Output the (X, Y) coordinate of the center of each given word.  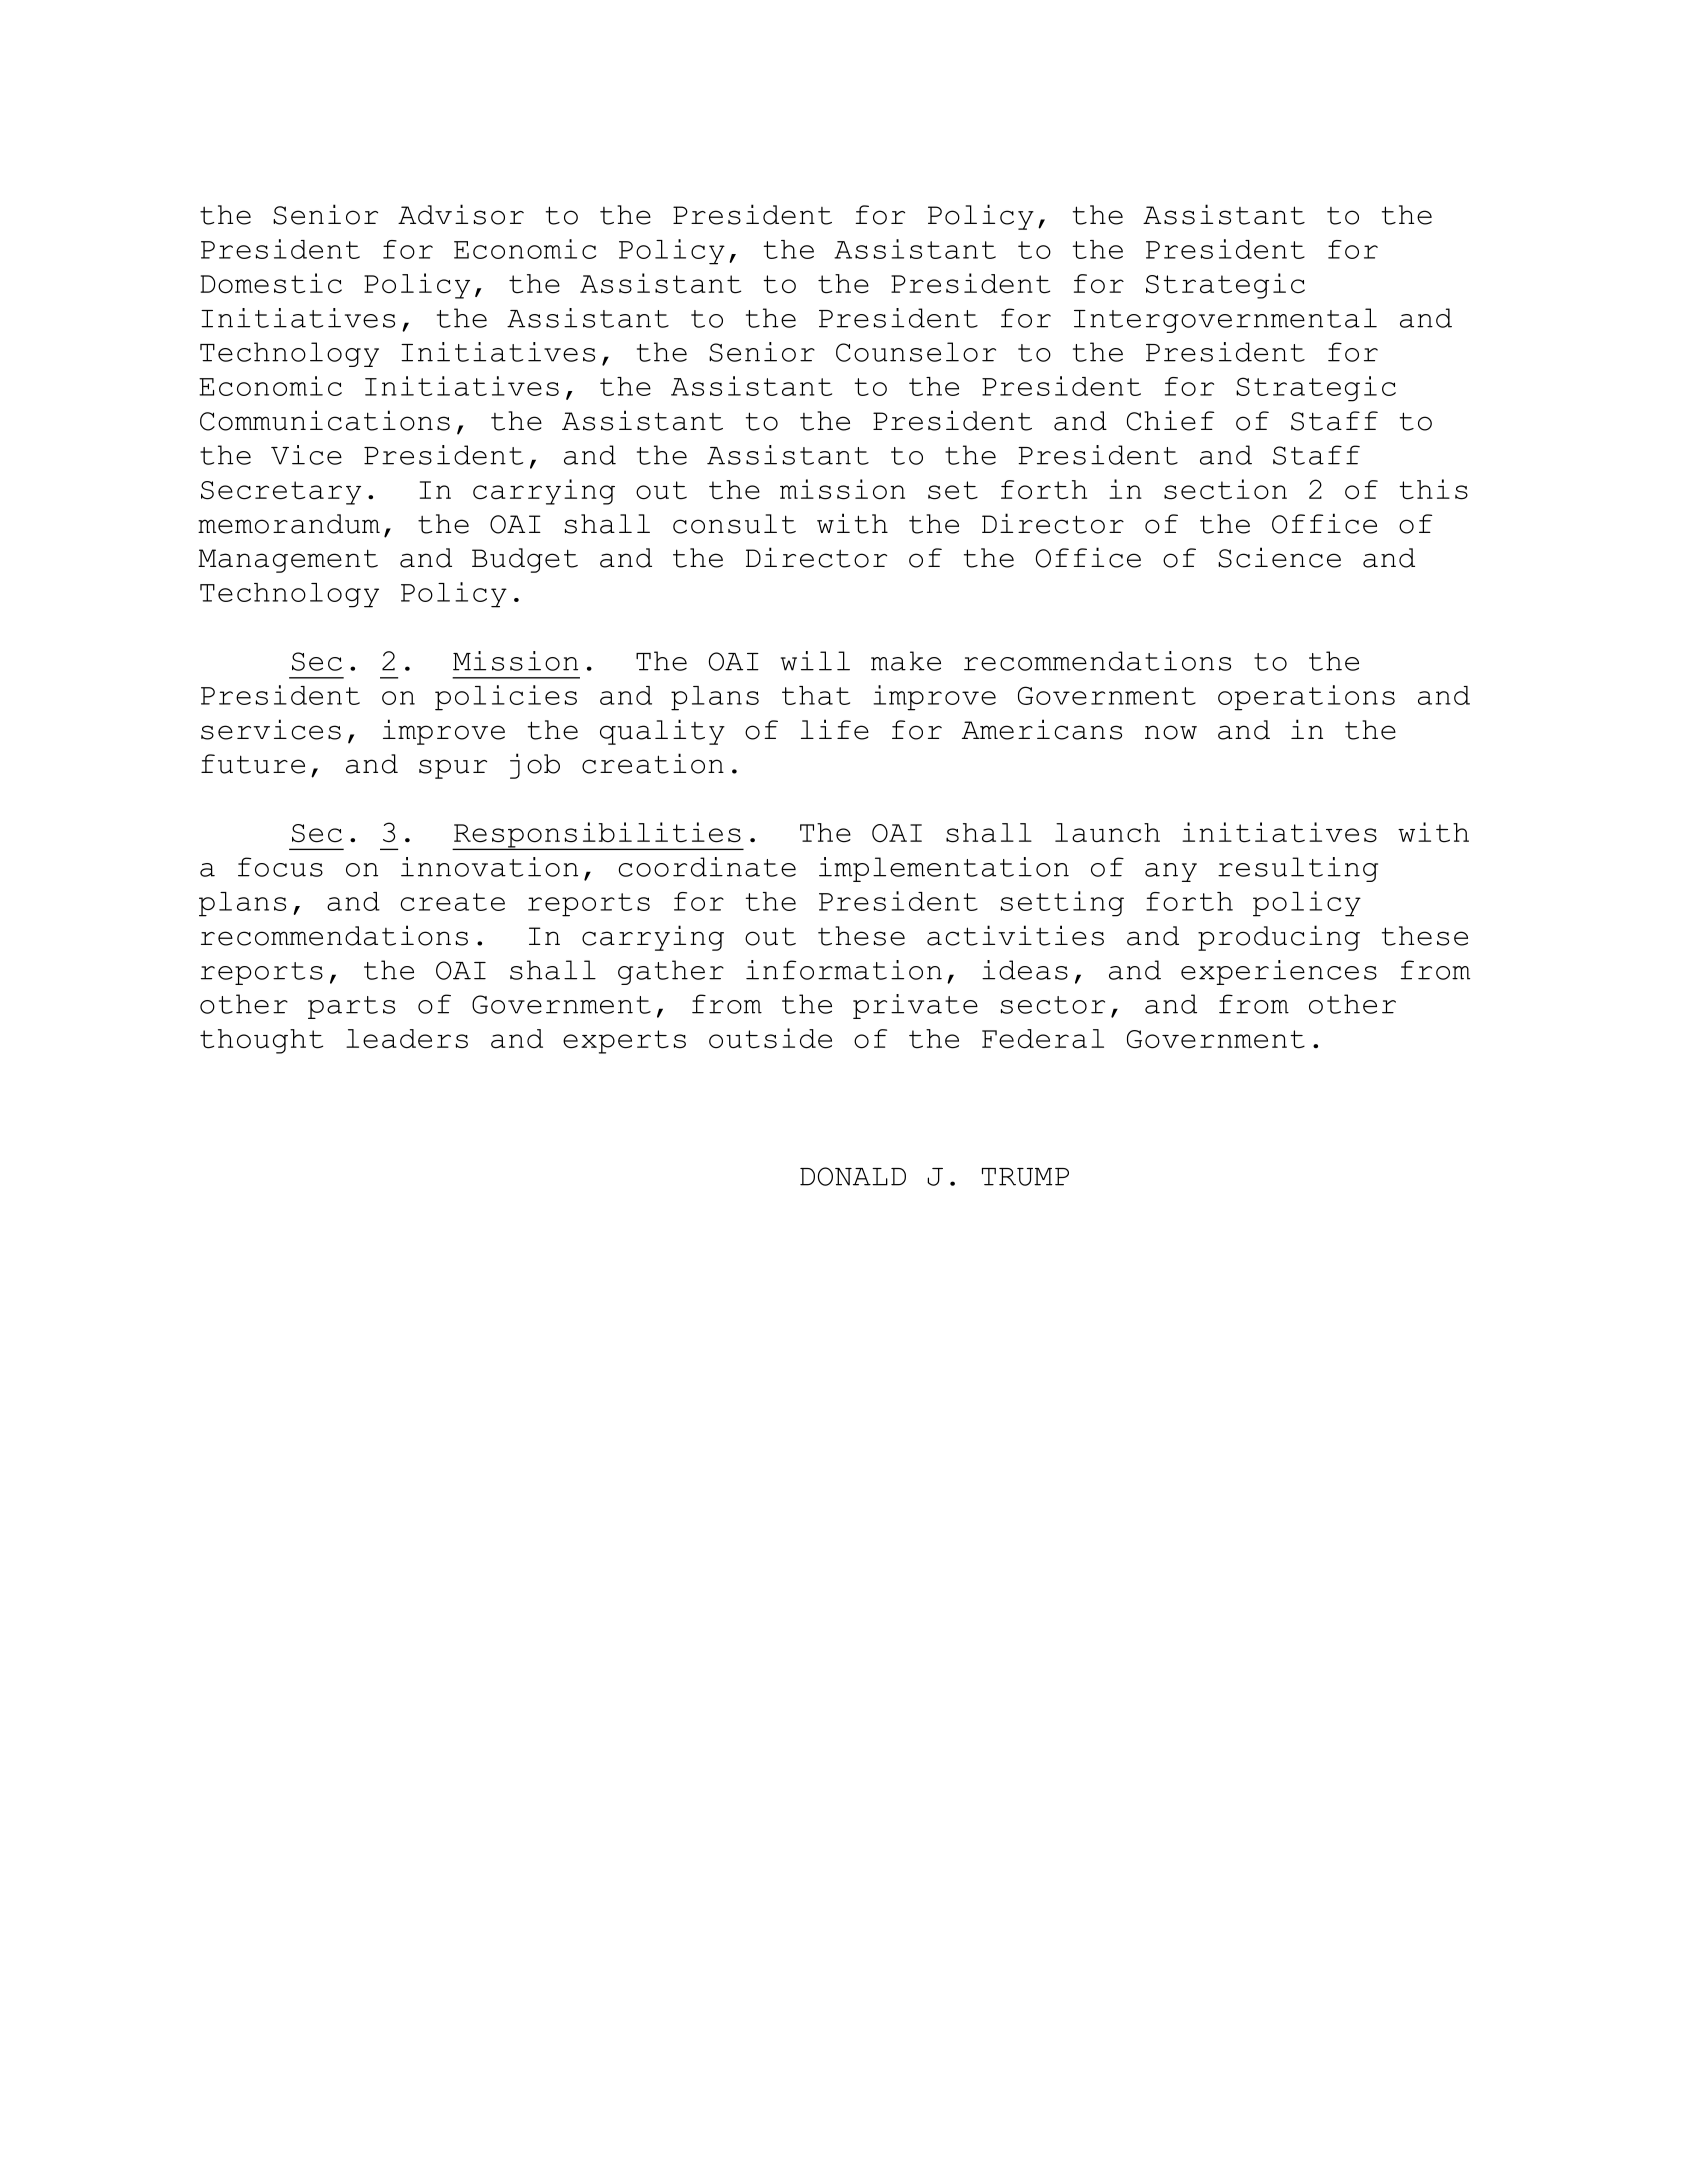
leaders (407, 1039)
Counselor (916, 352)
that (816, 695)
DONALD (853, 1176)
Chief (1170, 420)
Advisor (461, 214)
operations (1306, 698)
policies (506, 698)
